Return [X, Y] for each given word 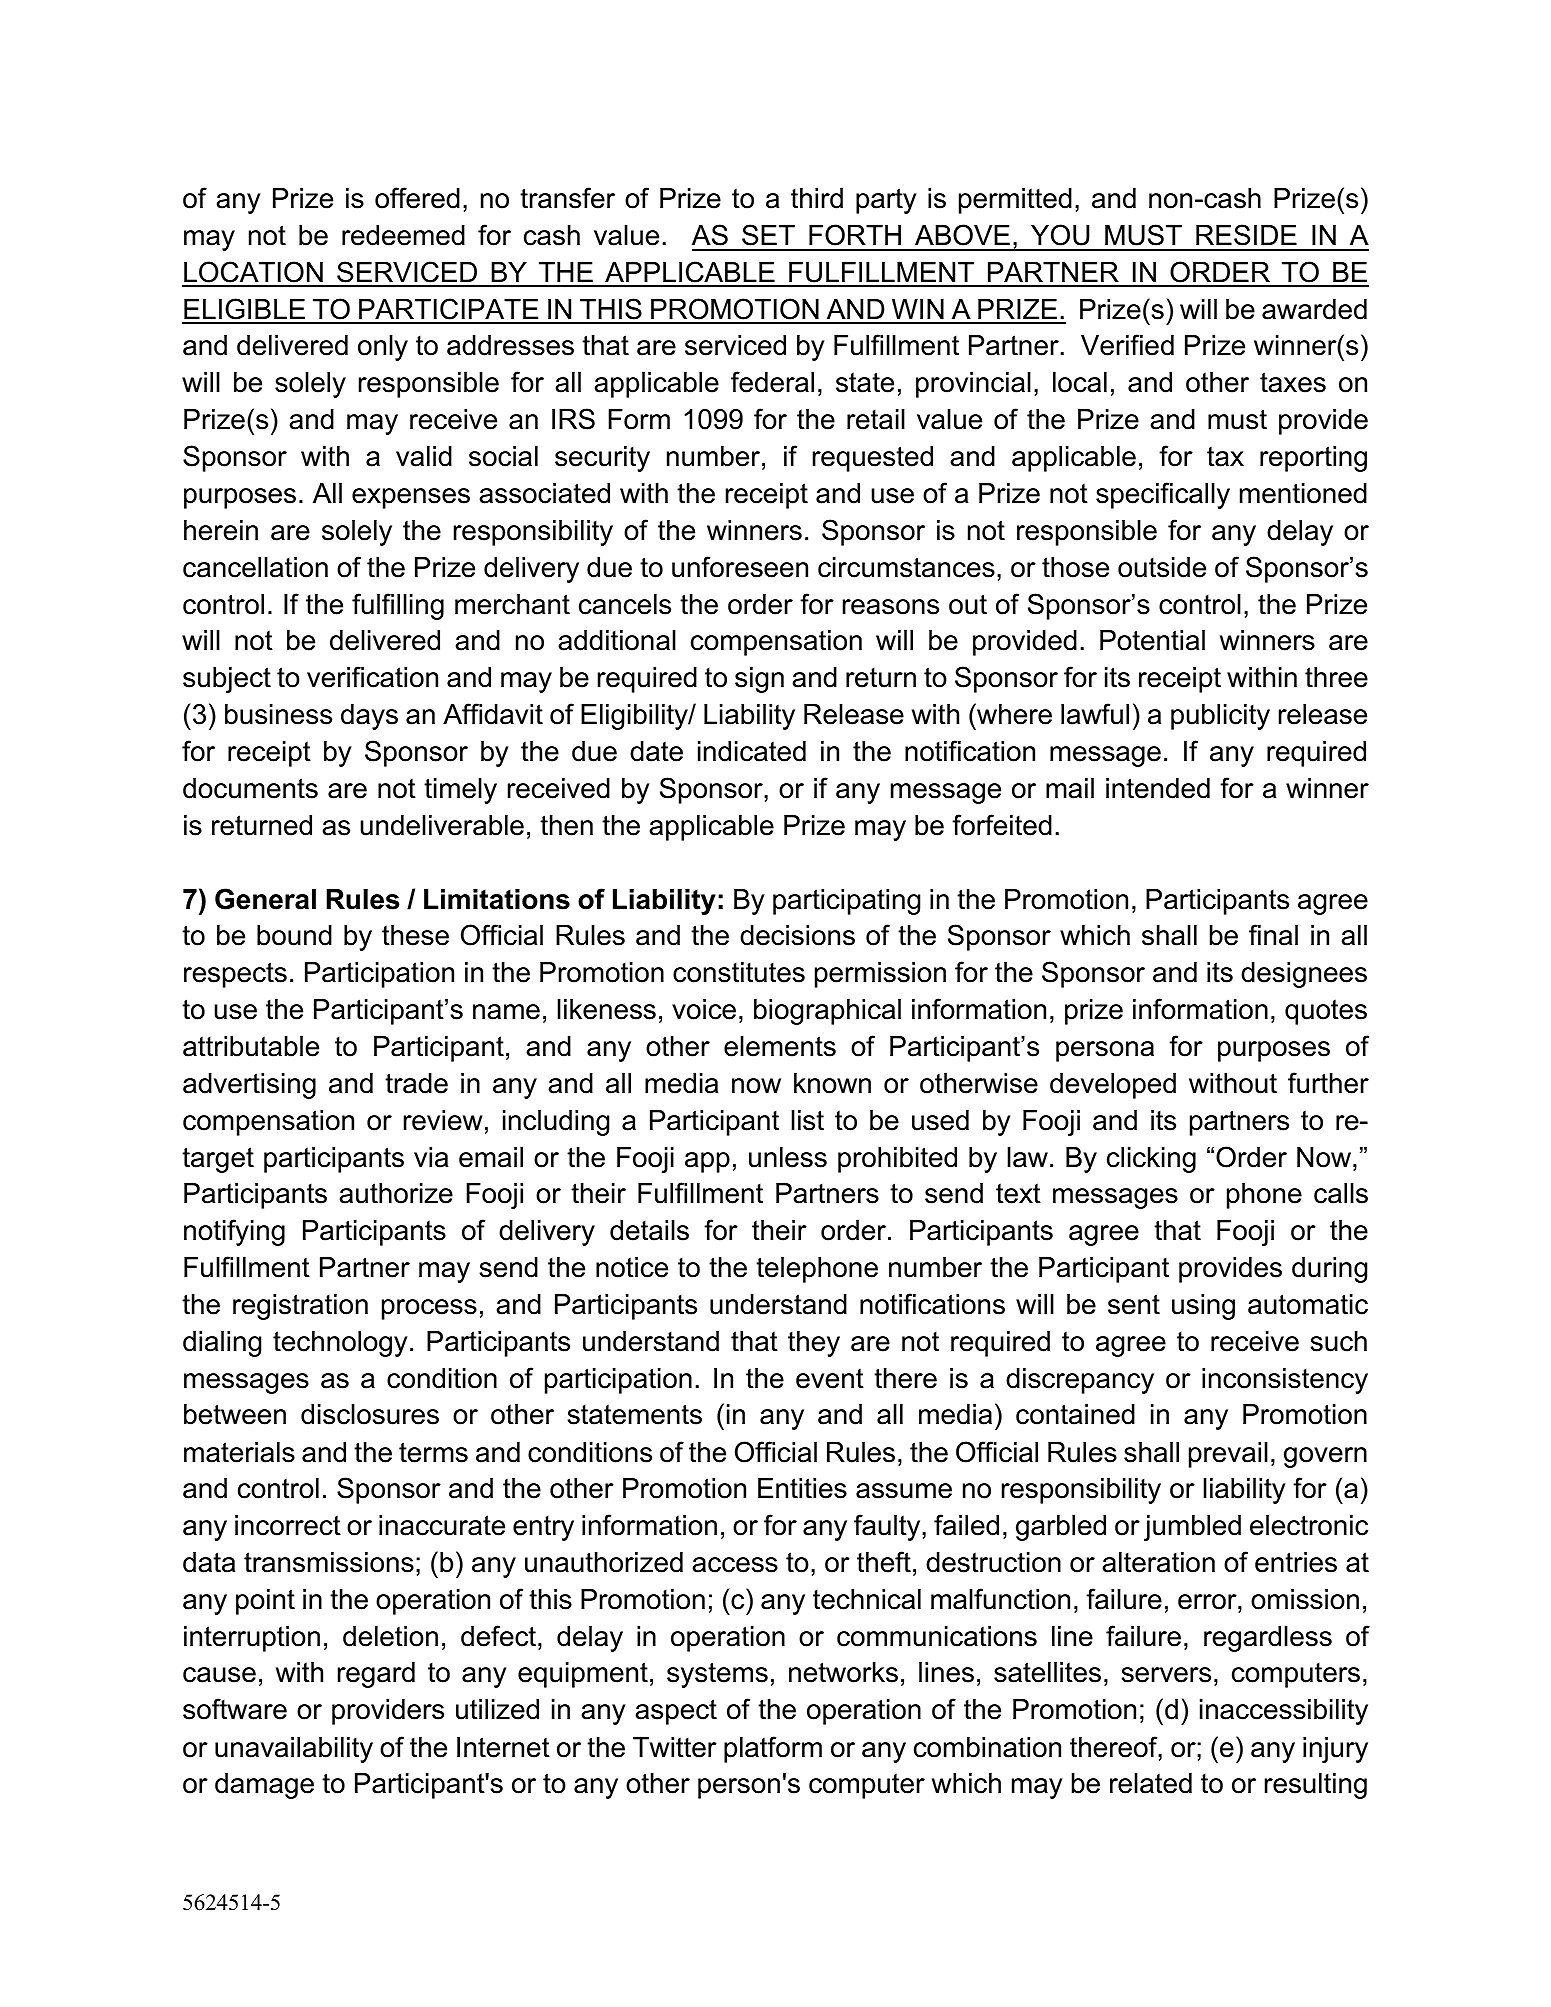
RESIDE [1246, 235]
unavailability [294, 1750]
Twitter [675, 1747]
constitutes [739, 972]
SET [768, 235]
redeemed [403, 235]
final [1273, 935]
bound [294, 935]
